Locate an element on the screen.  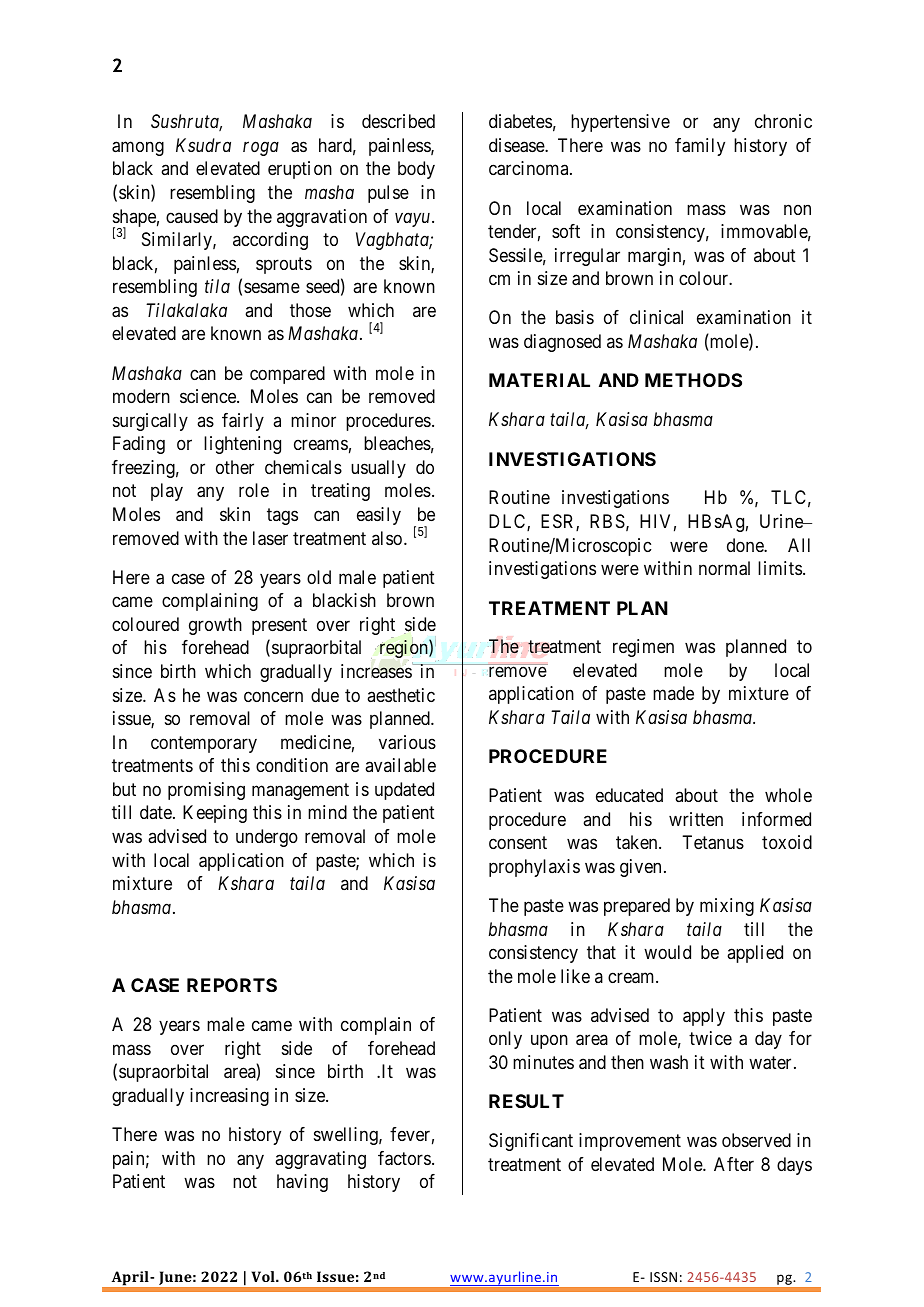
METHODS is located at coordinates (693, 380).
